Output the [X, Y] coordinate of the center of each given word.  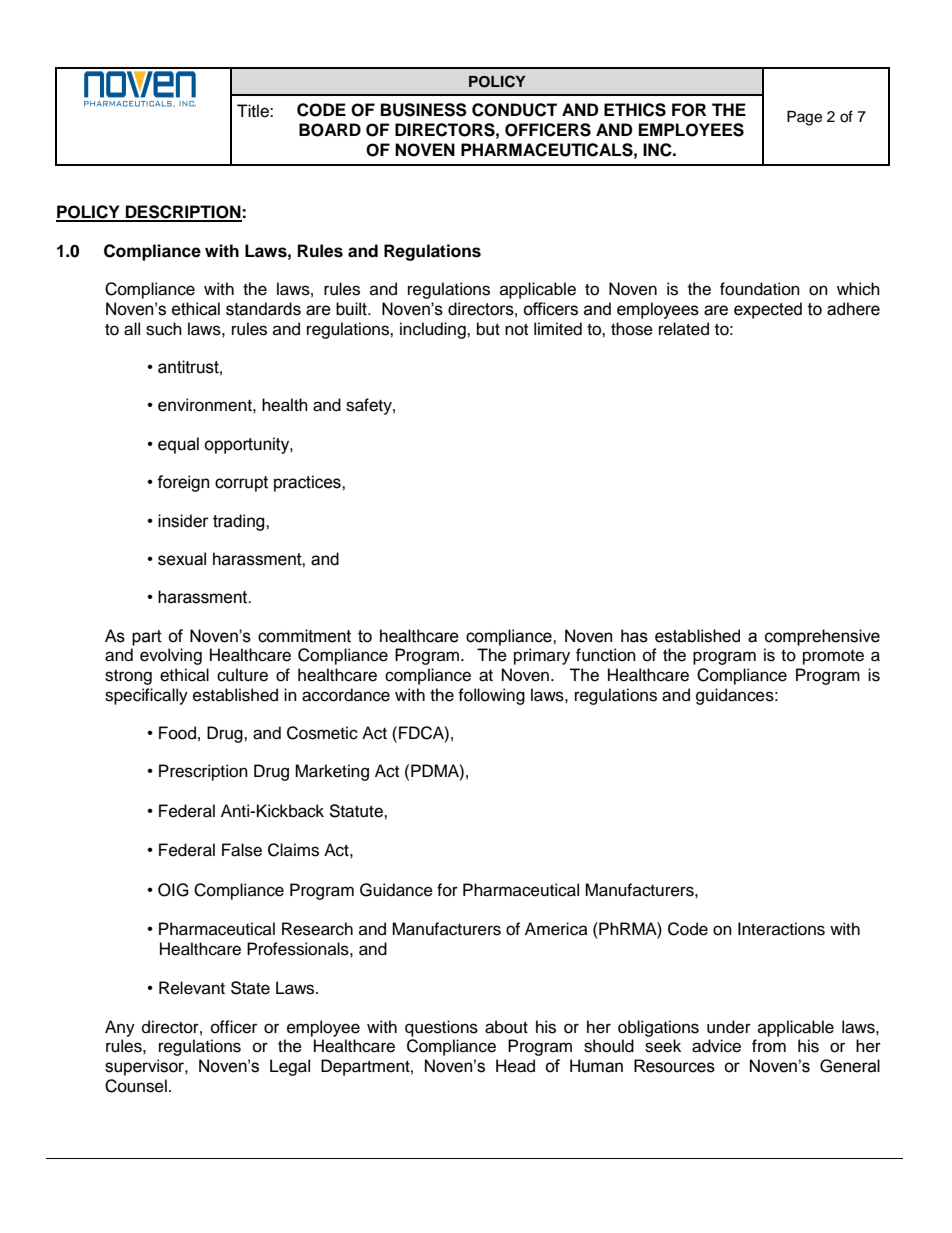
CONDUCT [514, 110]
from [769, 1046]
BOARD [330, 130]
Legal [290, 1067]
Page [804, 118]
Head [515, 1066]
